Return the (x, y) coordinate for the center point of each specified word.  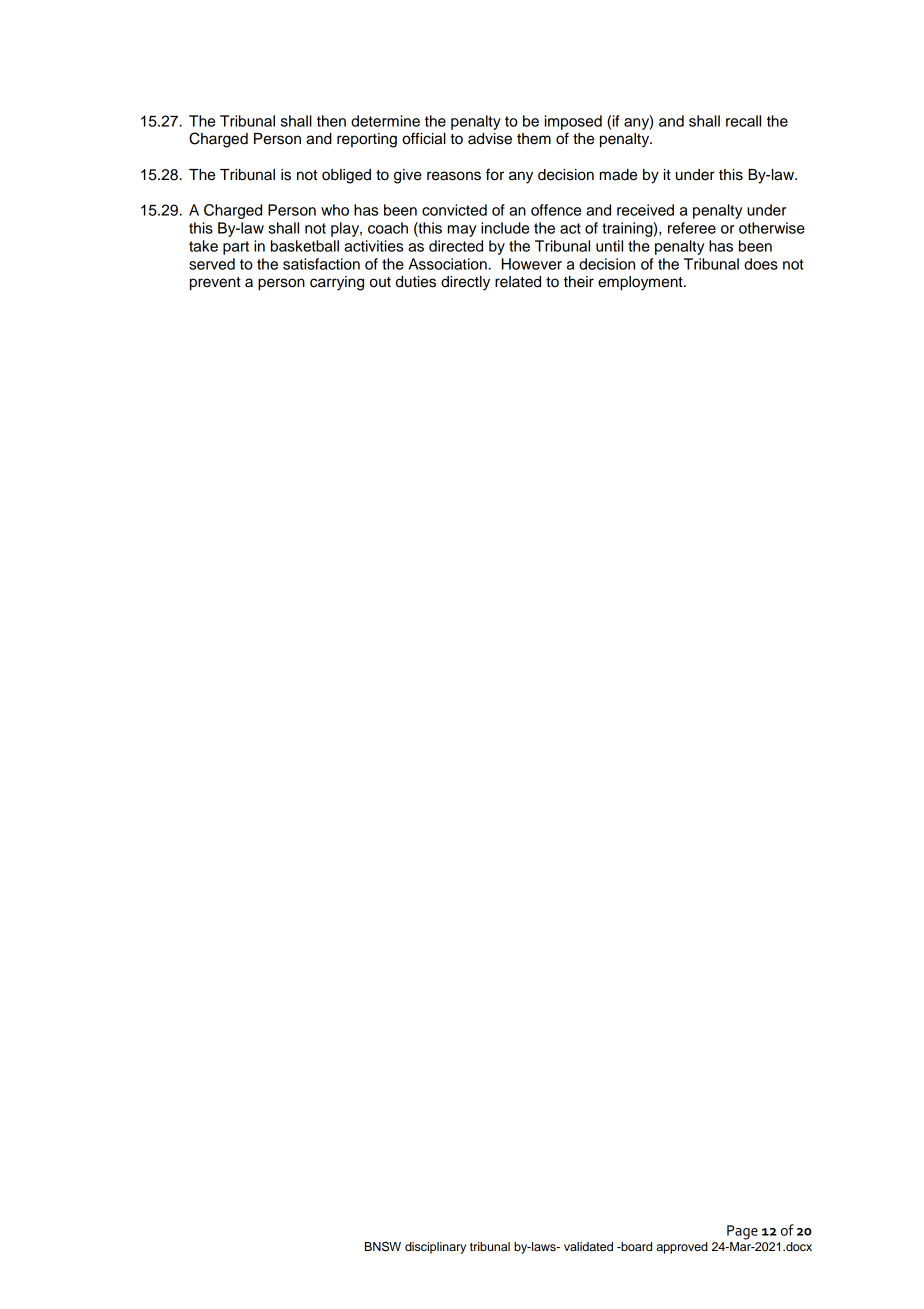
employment (641, 283)
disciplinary (435, 1248)
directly (465, 283)
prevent (215, 284)
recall (743, 121)
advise (490, 139)
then (331, 121)
